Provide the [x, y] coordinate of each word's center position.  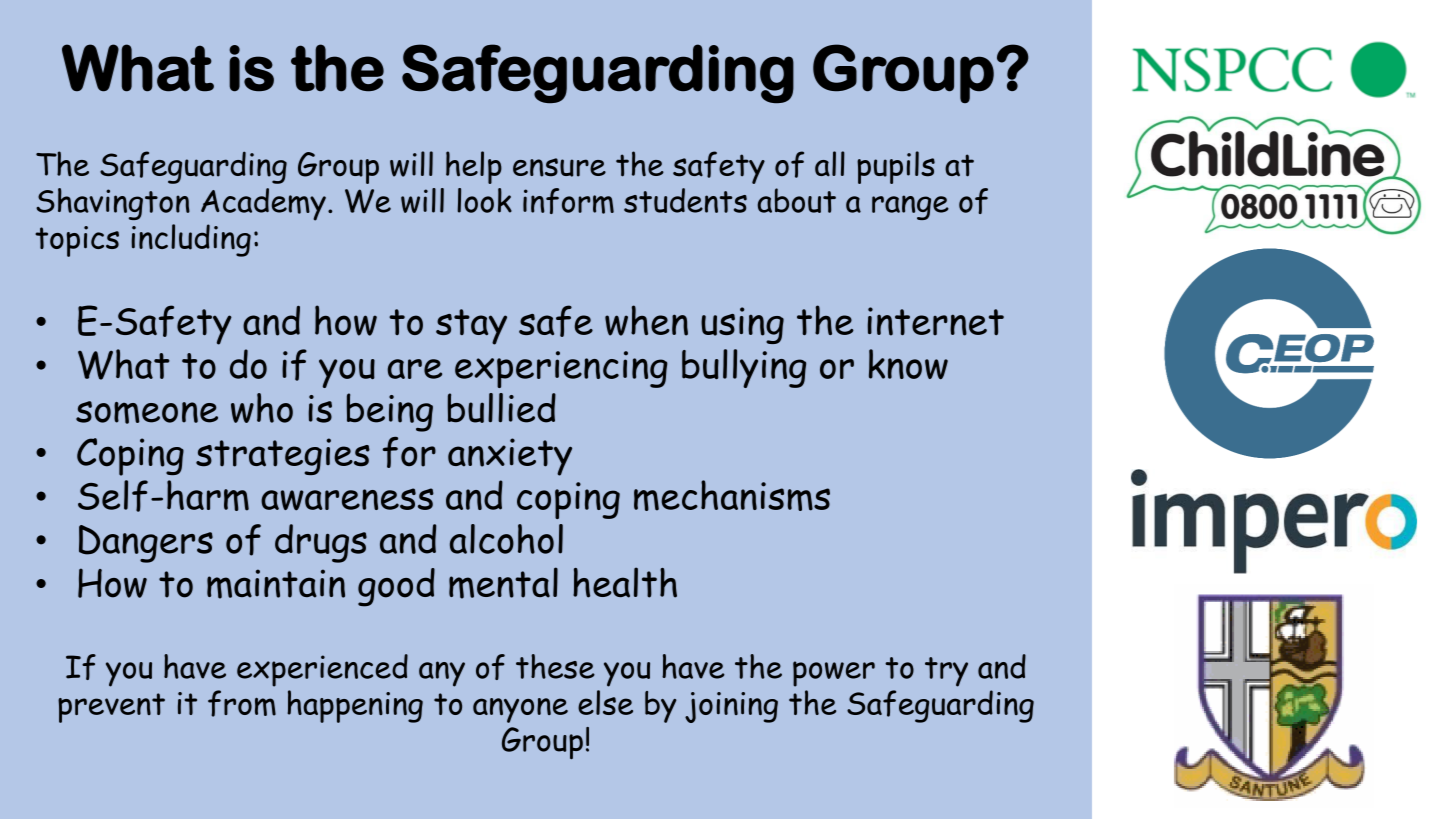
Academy [263, 204]
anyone [520, 710]
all [830, 164]
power [834, 674]
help [474, 167]
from [242, 703]
